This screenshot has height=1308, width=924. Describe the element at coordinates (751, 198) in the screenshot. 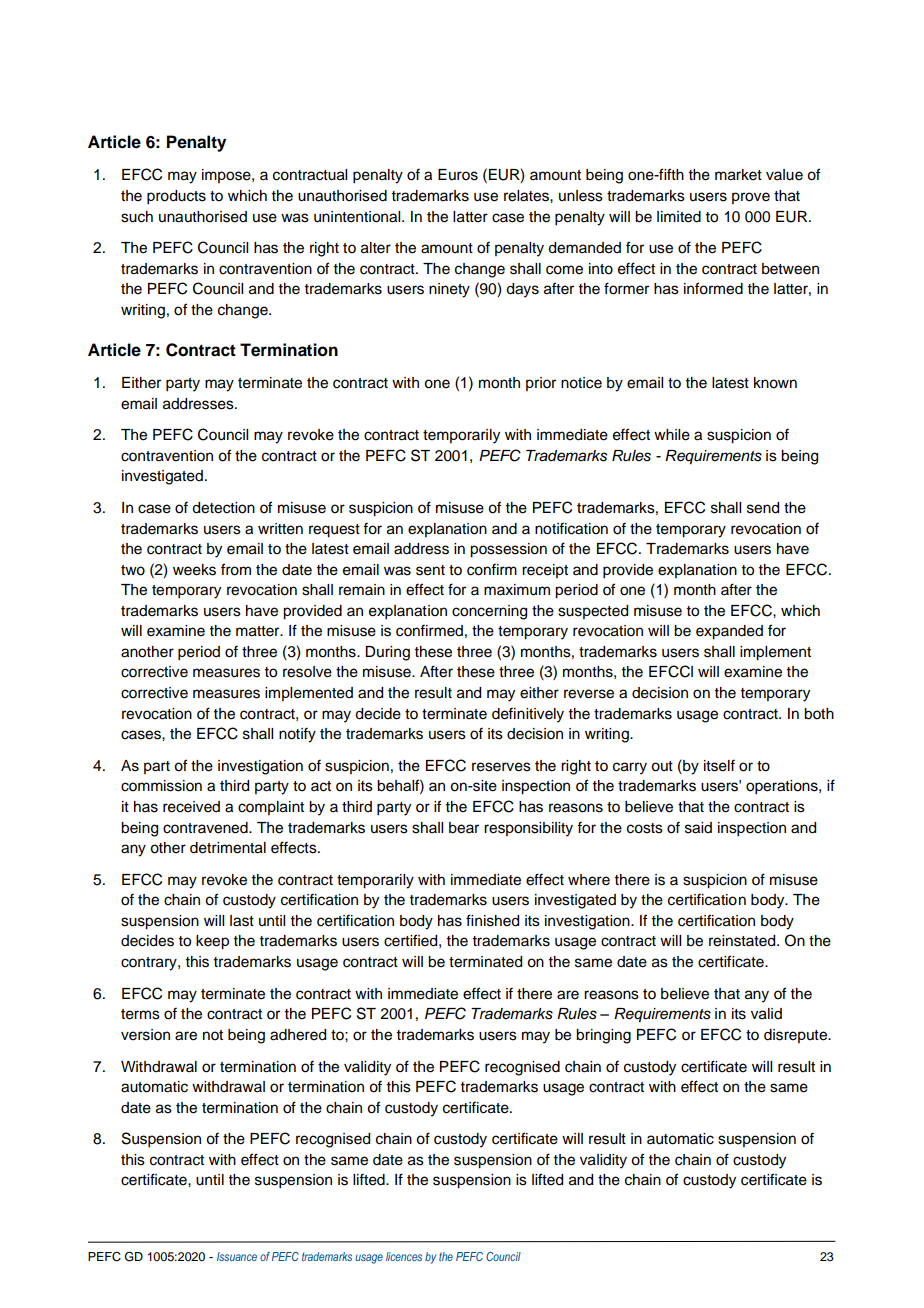

I see `prove` at that location.
